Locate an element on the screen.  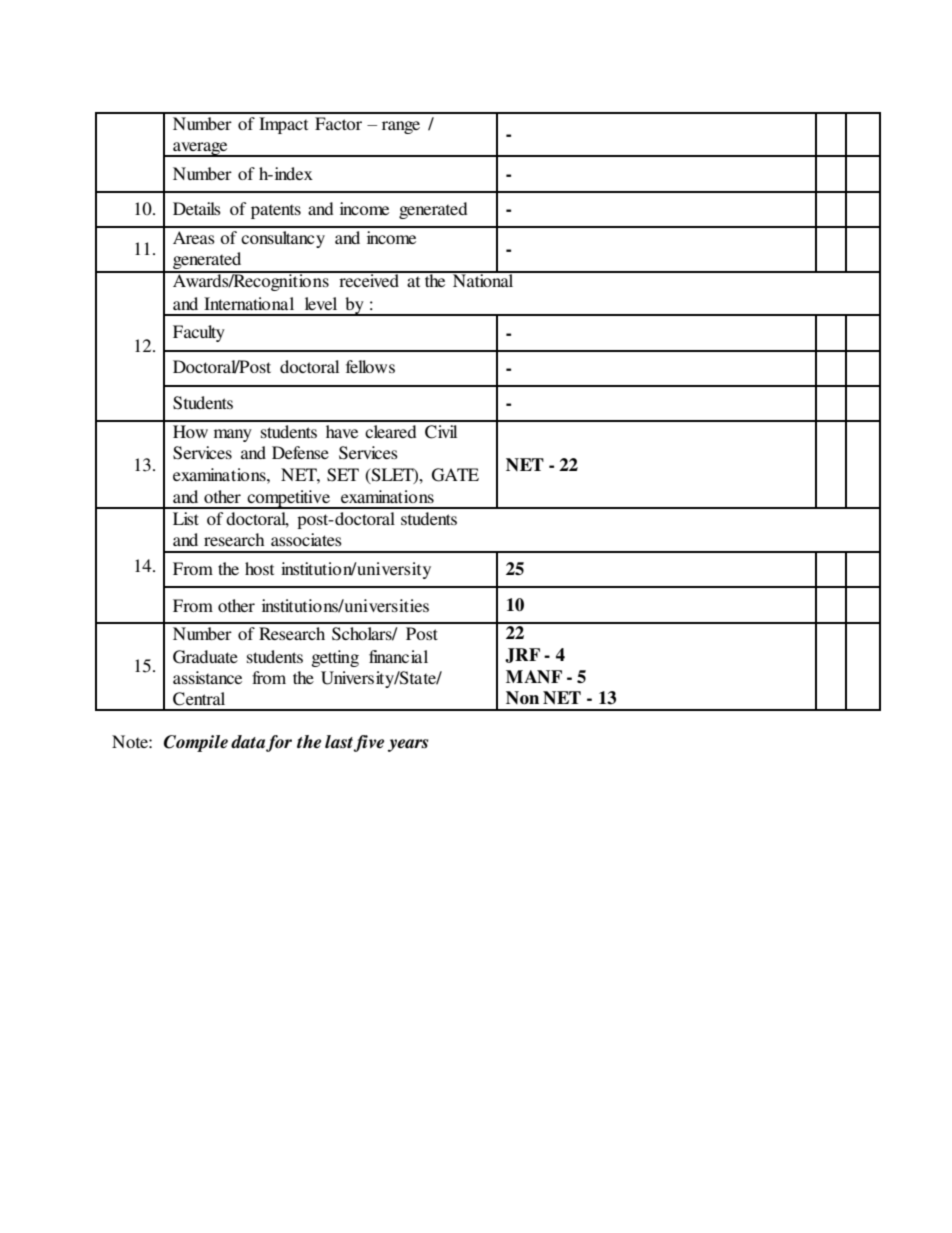
List is located at coordinates (186, 518).
